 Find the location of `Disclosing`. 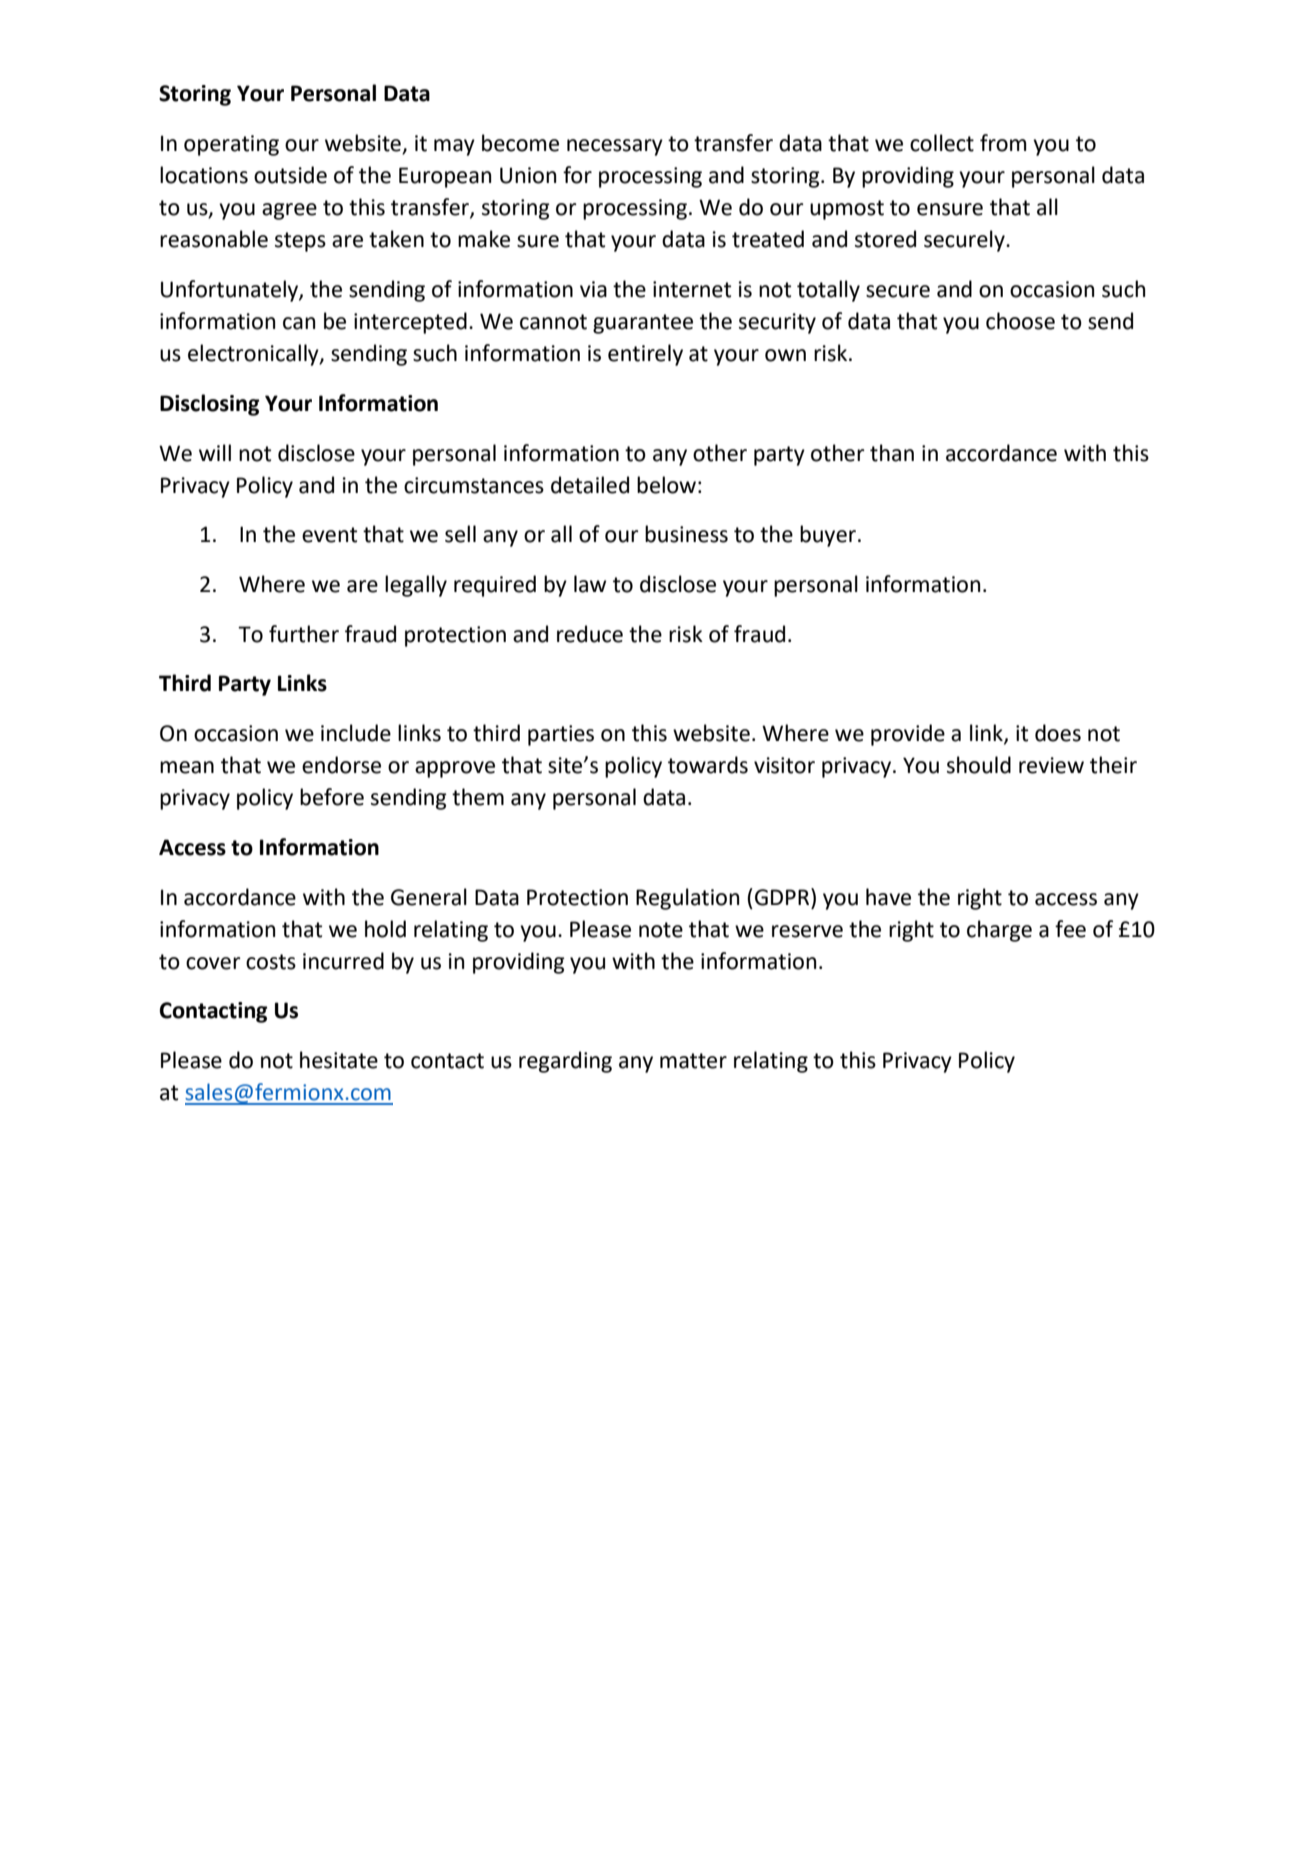

Disclosing is located at coordinates (209, 405).
